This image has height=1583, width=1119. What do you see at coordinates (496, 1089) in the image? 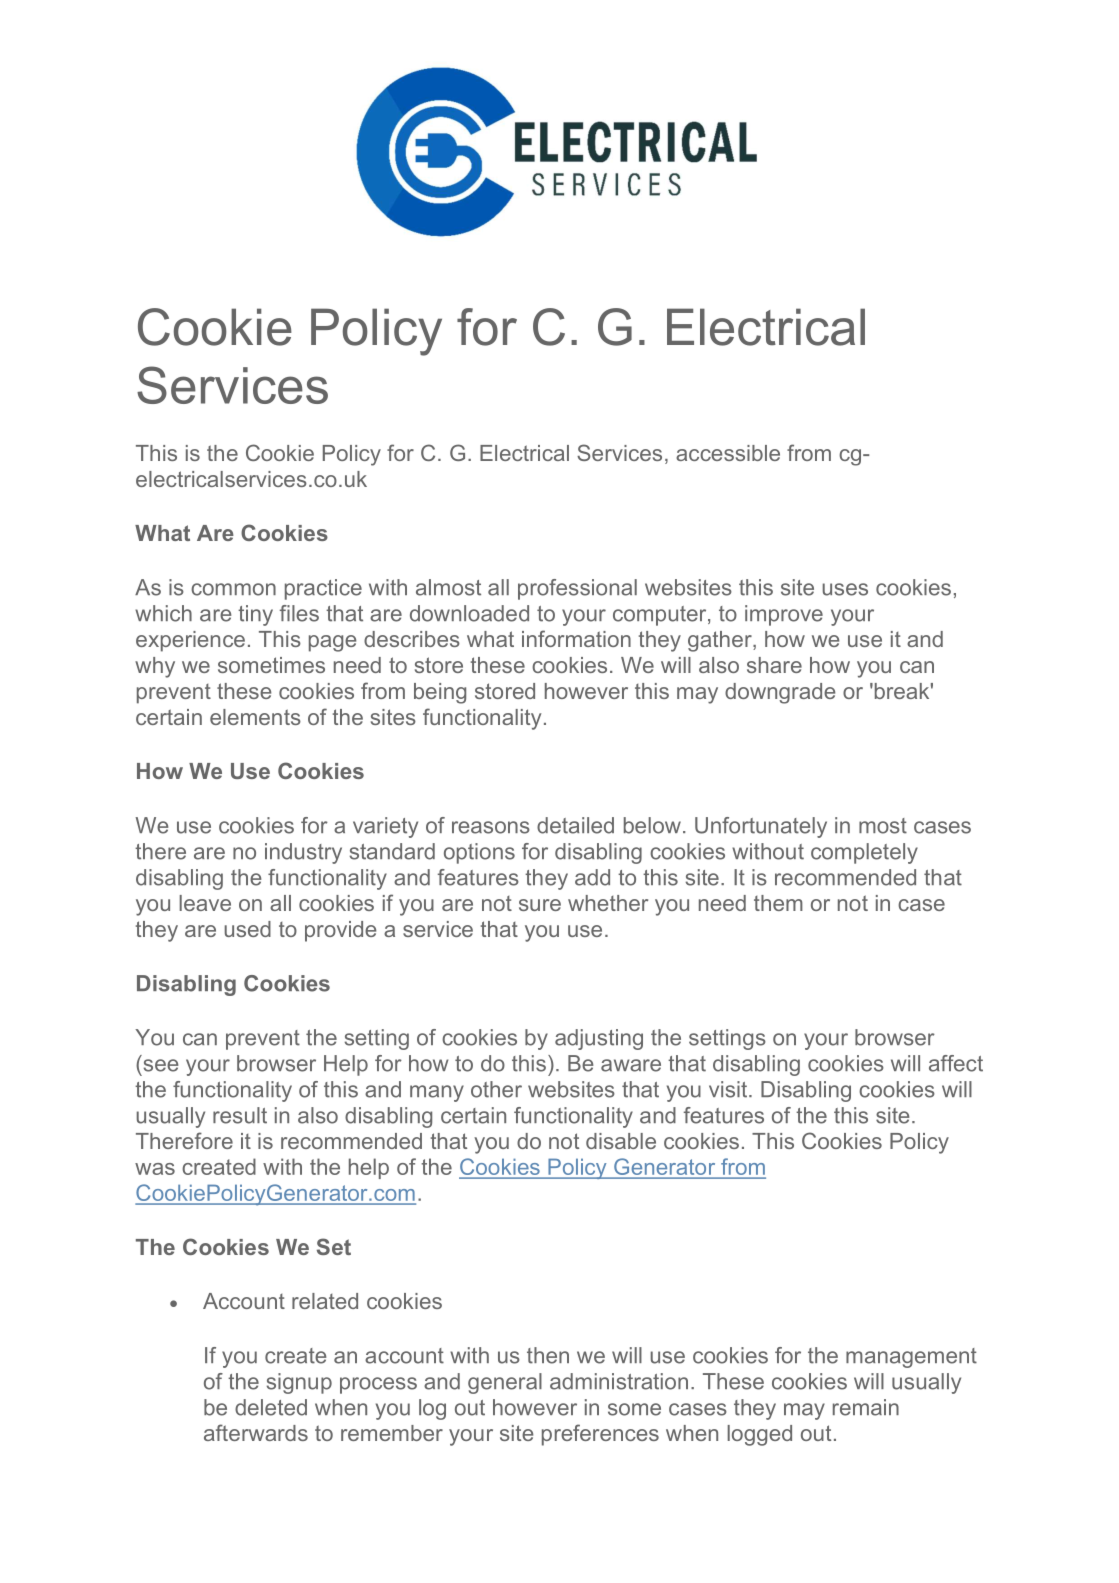
I see `other` at bounding box center [496, 1089].
